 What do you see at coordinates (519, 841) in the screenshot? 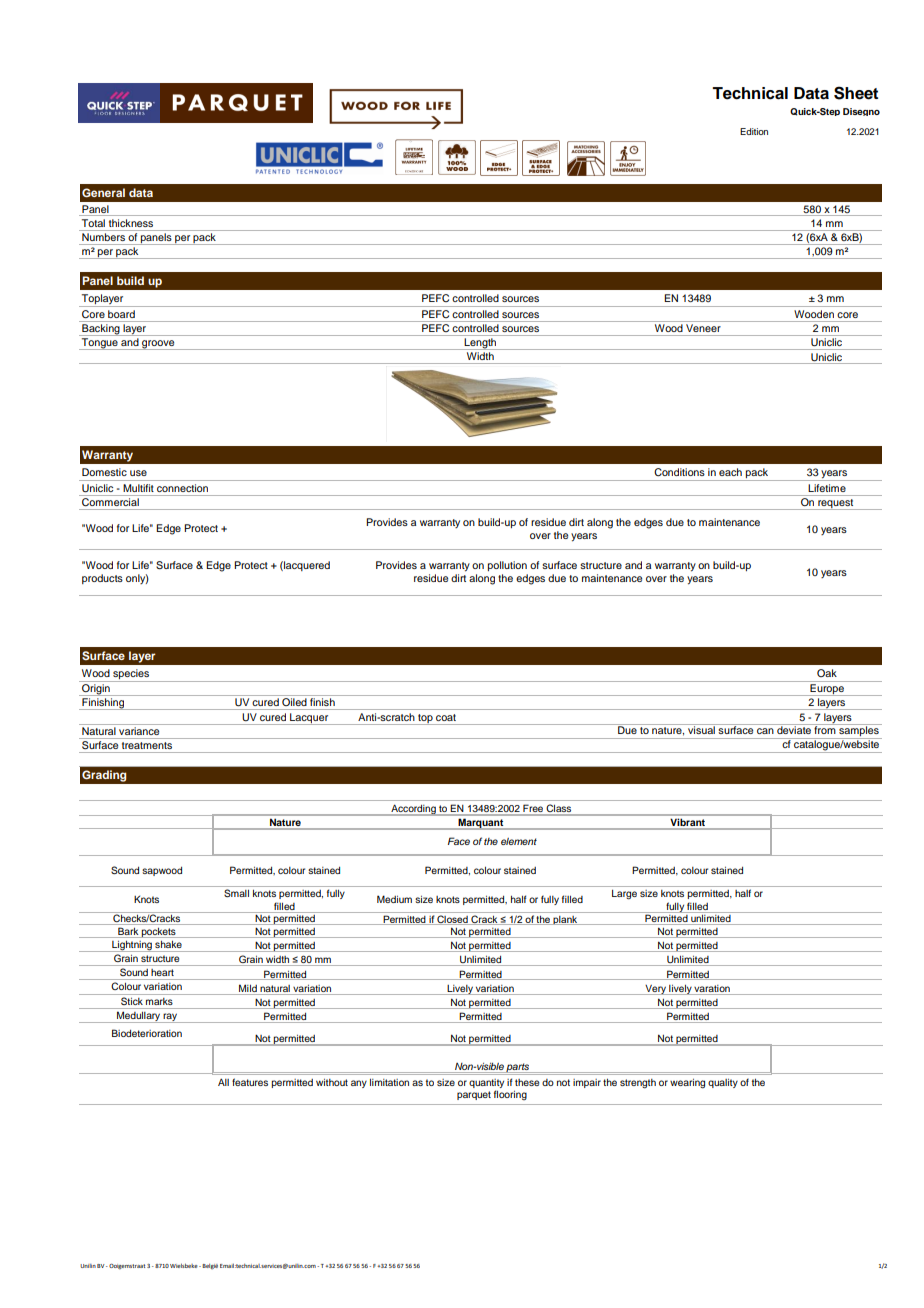
I see `element` at bounding box center [519, 841].
